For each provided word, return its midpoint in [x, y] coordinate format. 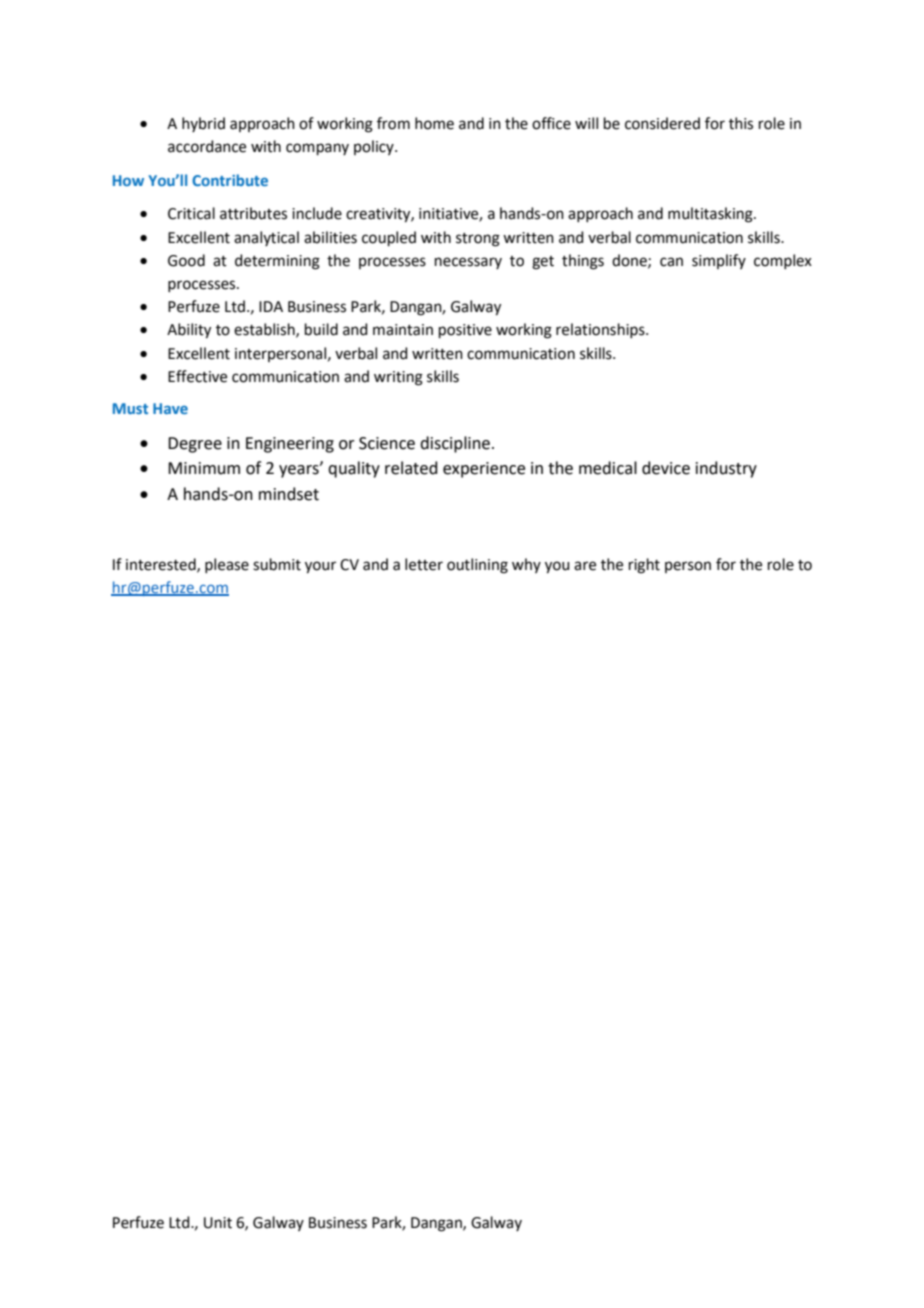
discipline [455, 444]
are [585, 566]
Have [170, 408]
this [741, 123]
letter [424, 564]
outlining [477, 566]
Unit [218, 1223]
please [227, 565]
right [644, 566]
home [434, 123]
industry [726, 469]
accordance [207, 146]
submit [277, 564]
